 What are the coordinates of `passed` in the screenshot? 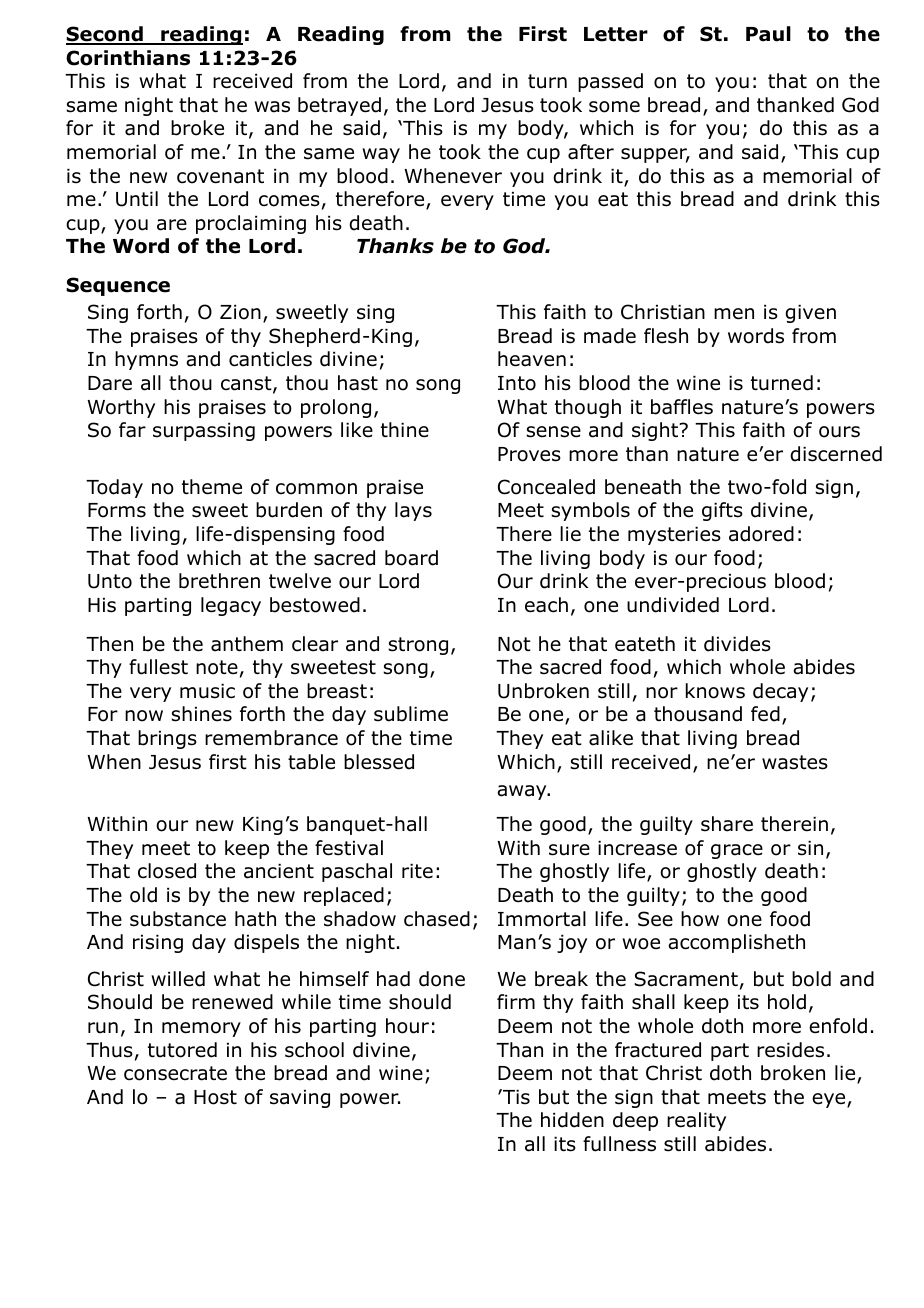 It's located at (610, 82).
